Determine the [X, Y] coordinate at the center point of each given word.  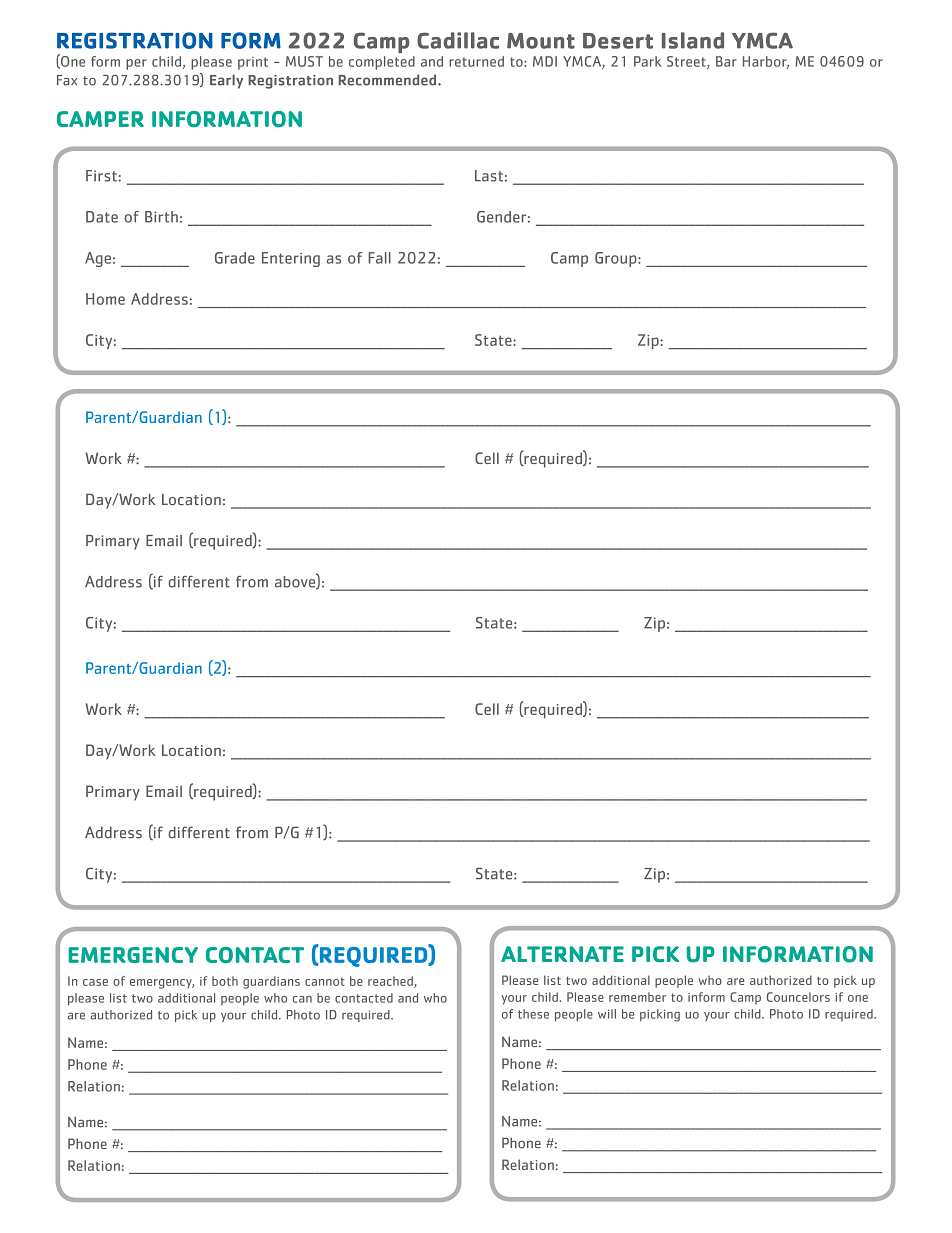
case [95, 982]
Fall [379, 258]
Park [648, 61]
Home [105, 299]
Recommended [389, 80]
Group [617, 259]
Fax [67, 80]
